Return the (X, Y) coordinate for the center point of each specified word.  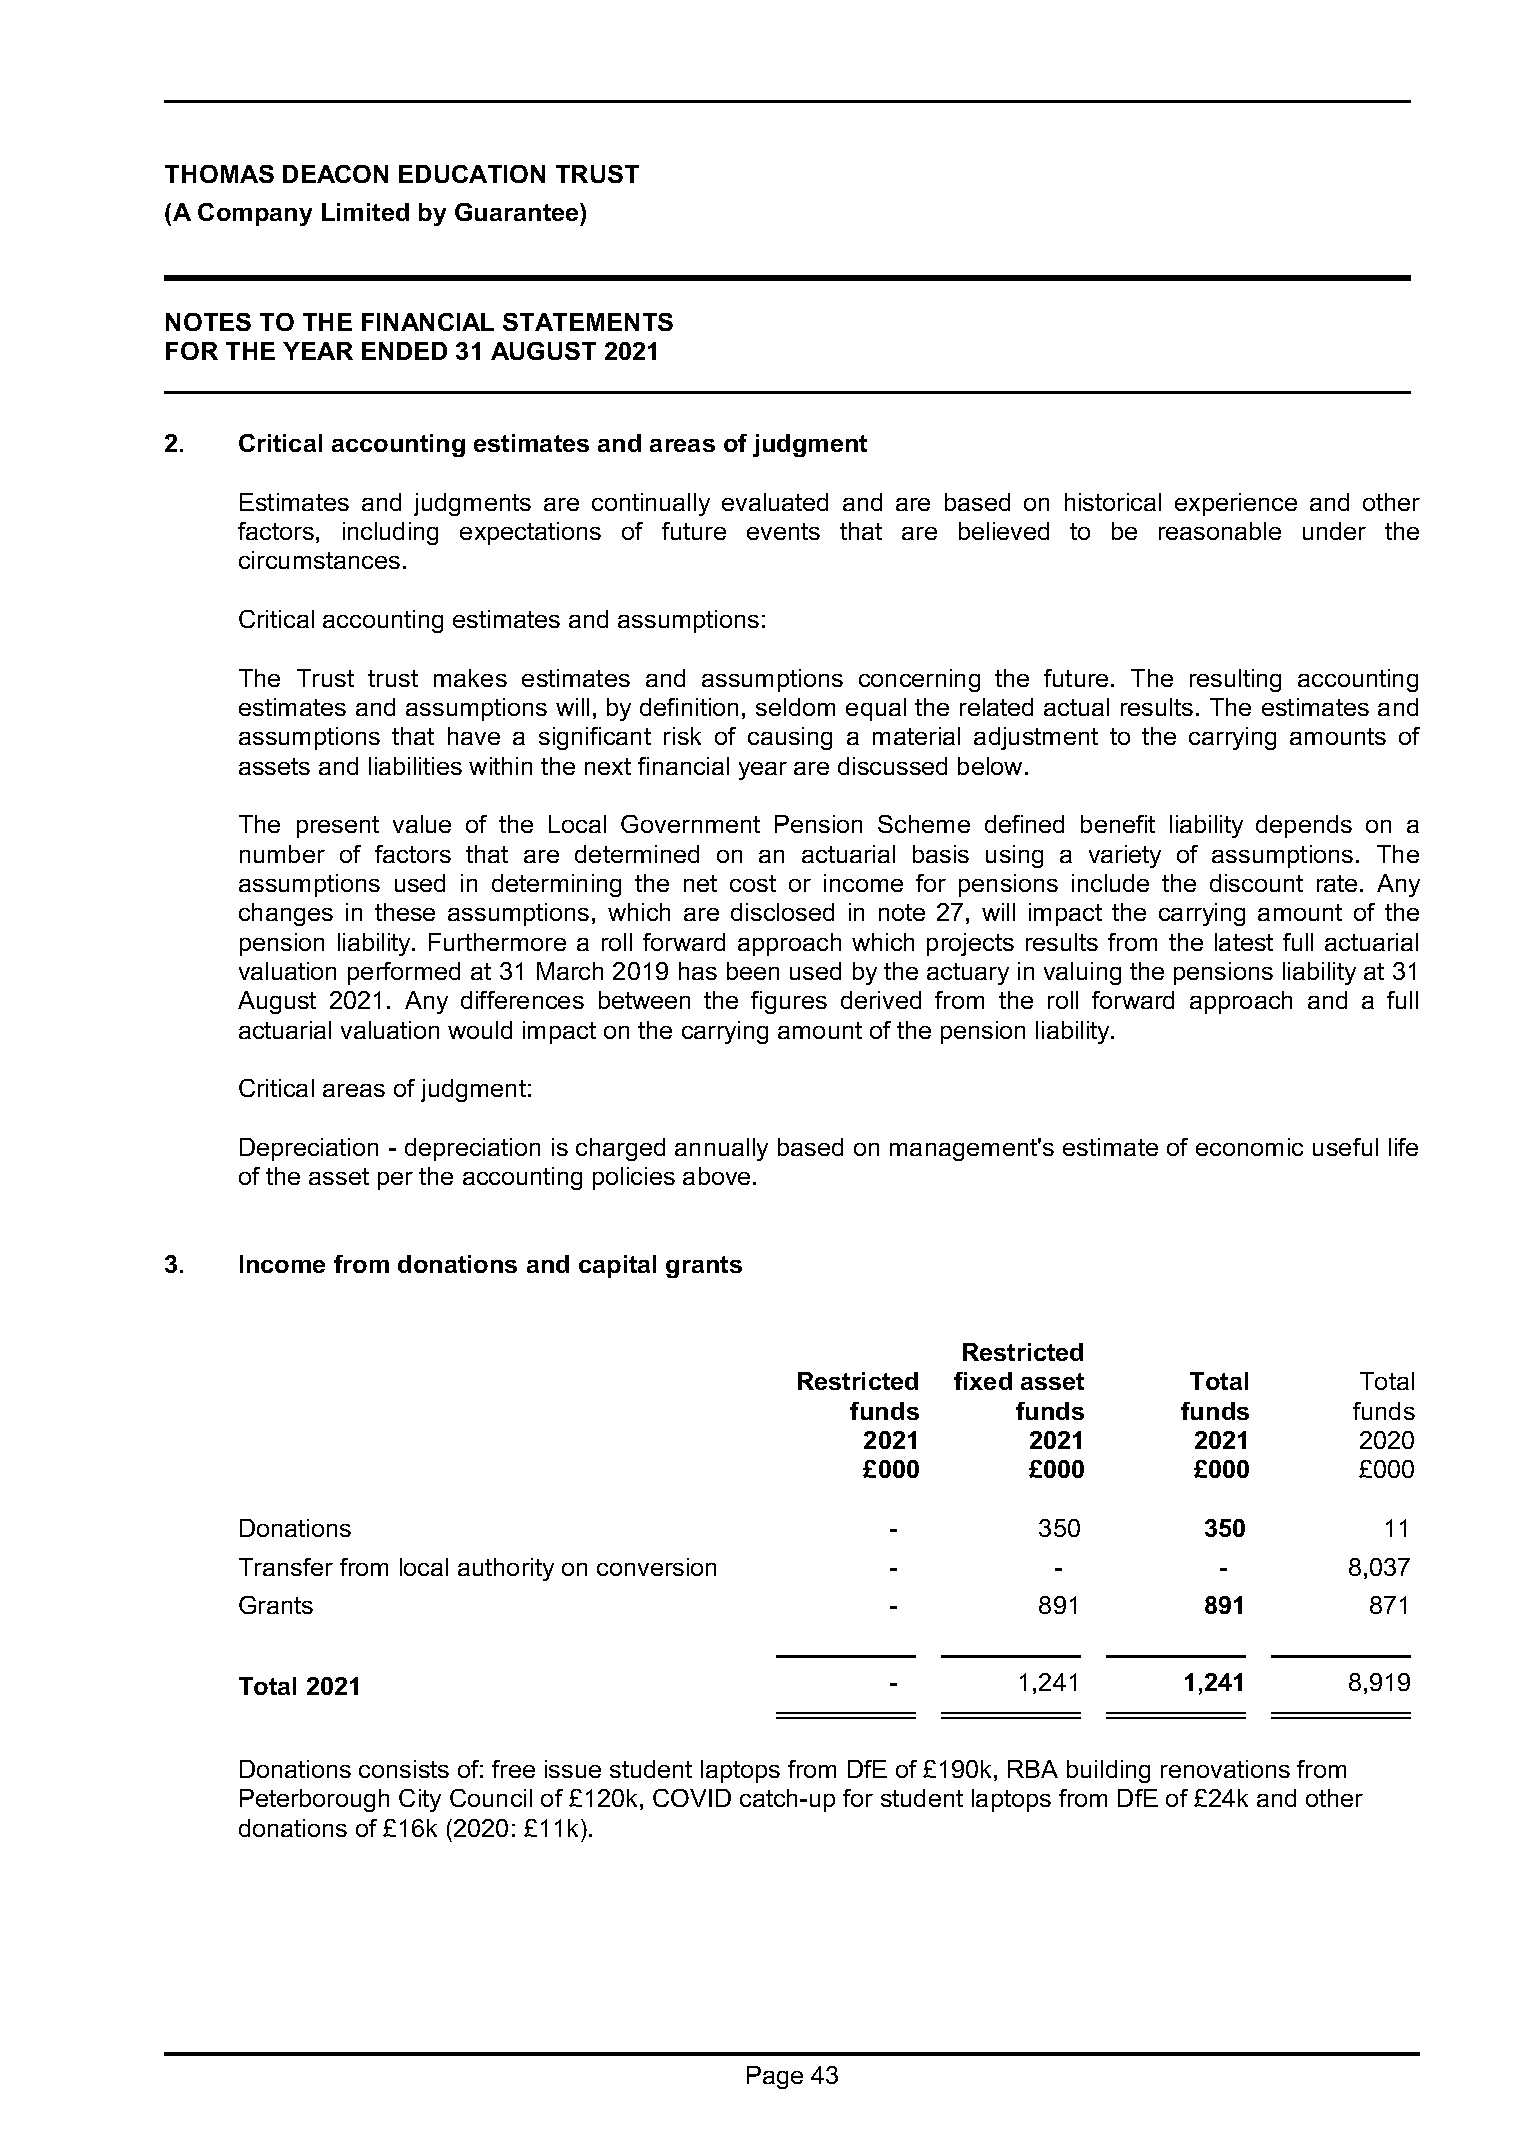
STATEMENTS (588, 322)
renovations (1225, 1769)
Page (775, 2077)
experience (1236, 504)
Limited (365, 212)
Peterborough (314, 1800)
